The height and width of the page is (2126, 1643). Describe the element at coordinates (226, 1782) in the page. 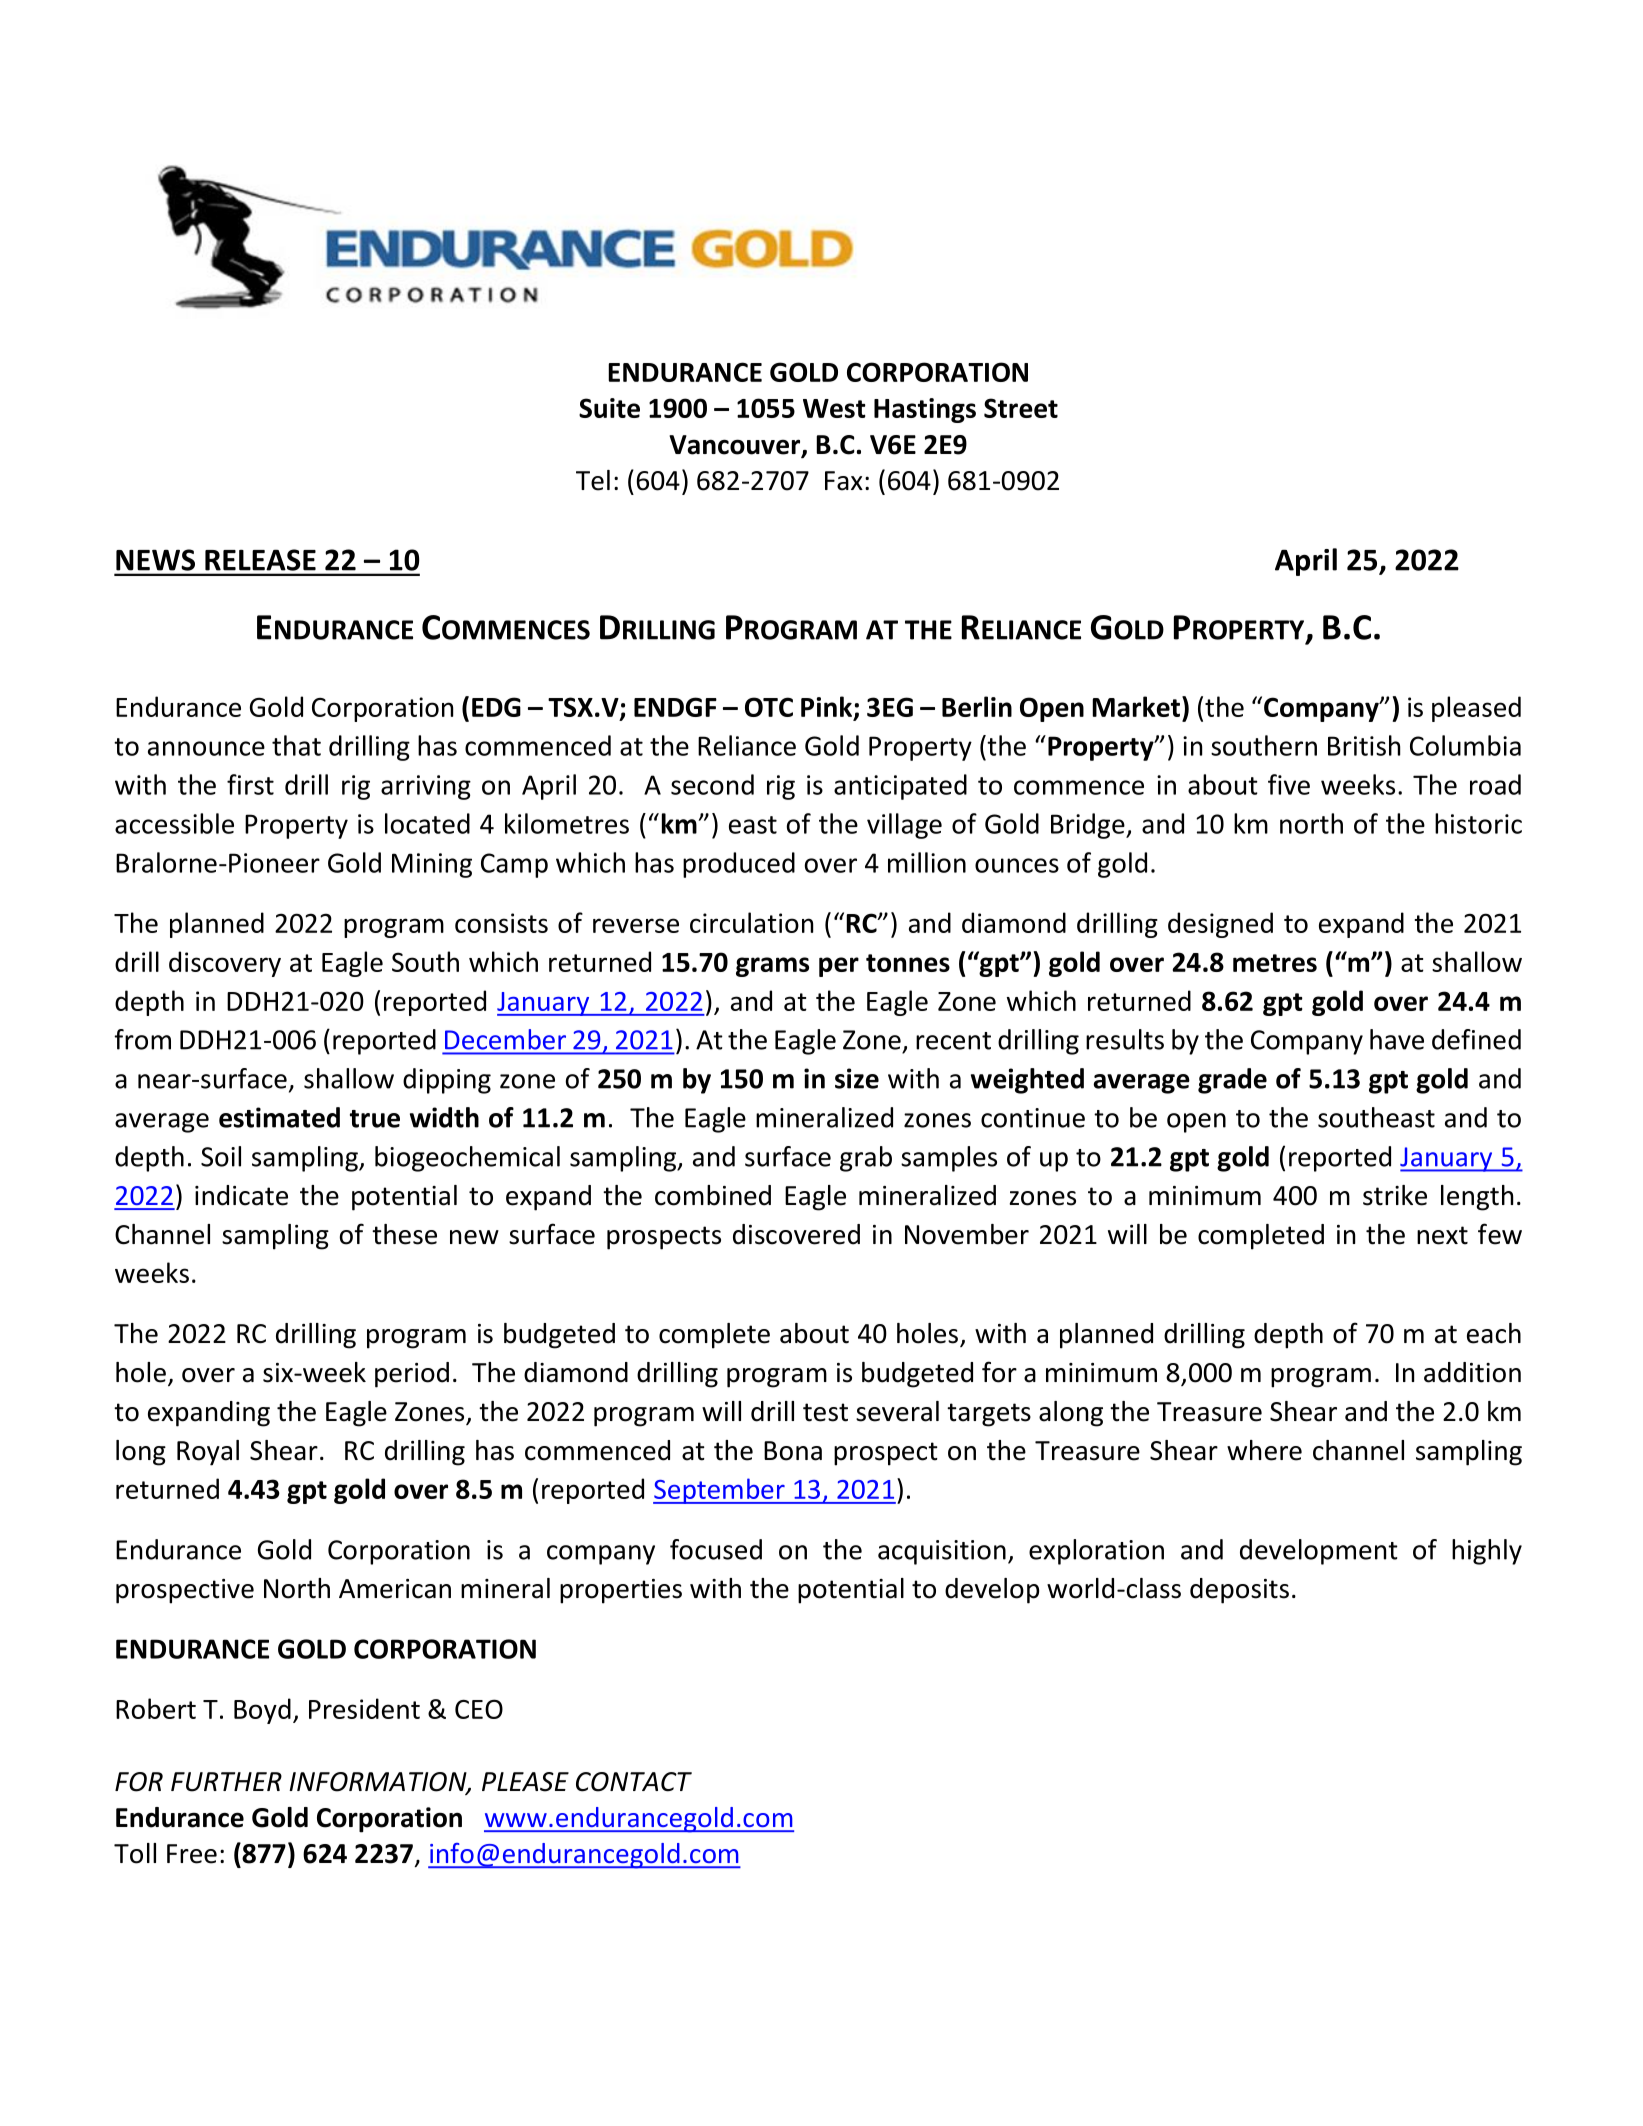

I see `FURTHER` at that location.
